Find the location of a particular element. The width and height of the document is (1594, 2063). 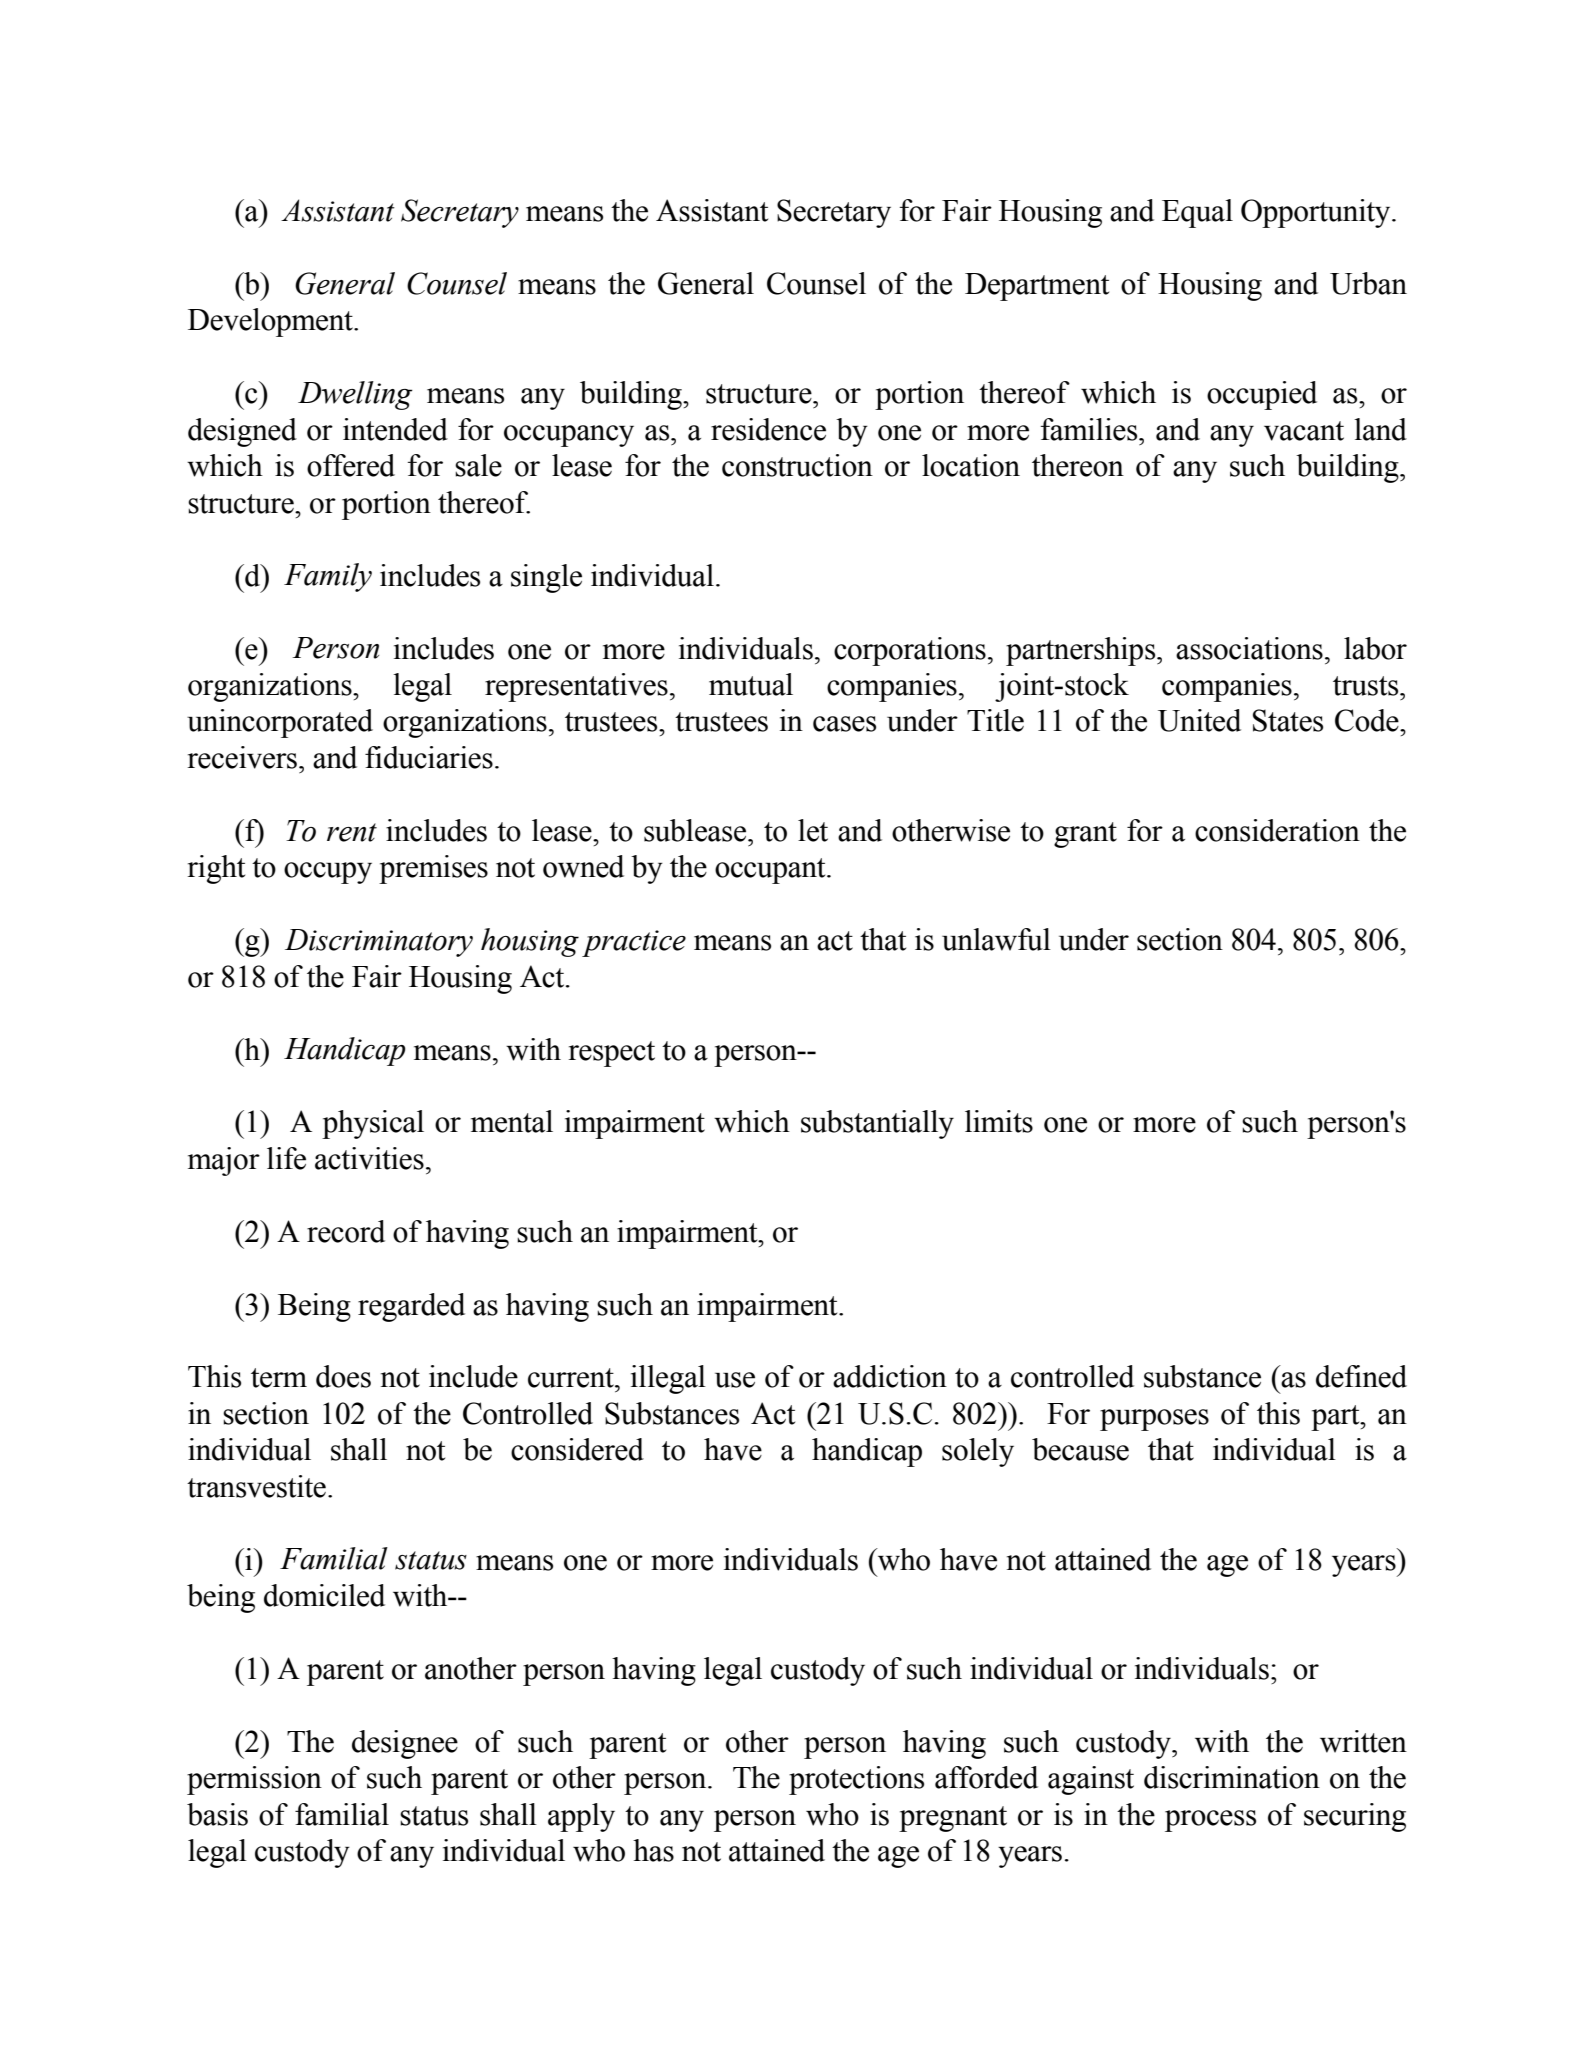

consideration is located at coordinates (1277, 830).
